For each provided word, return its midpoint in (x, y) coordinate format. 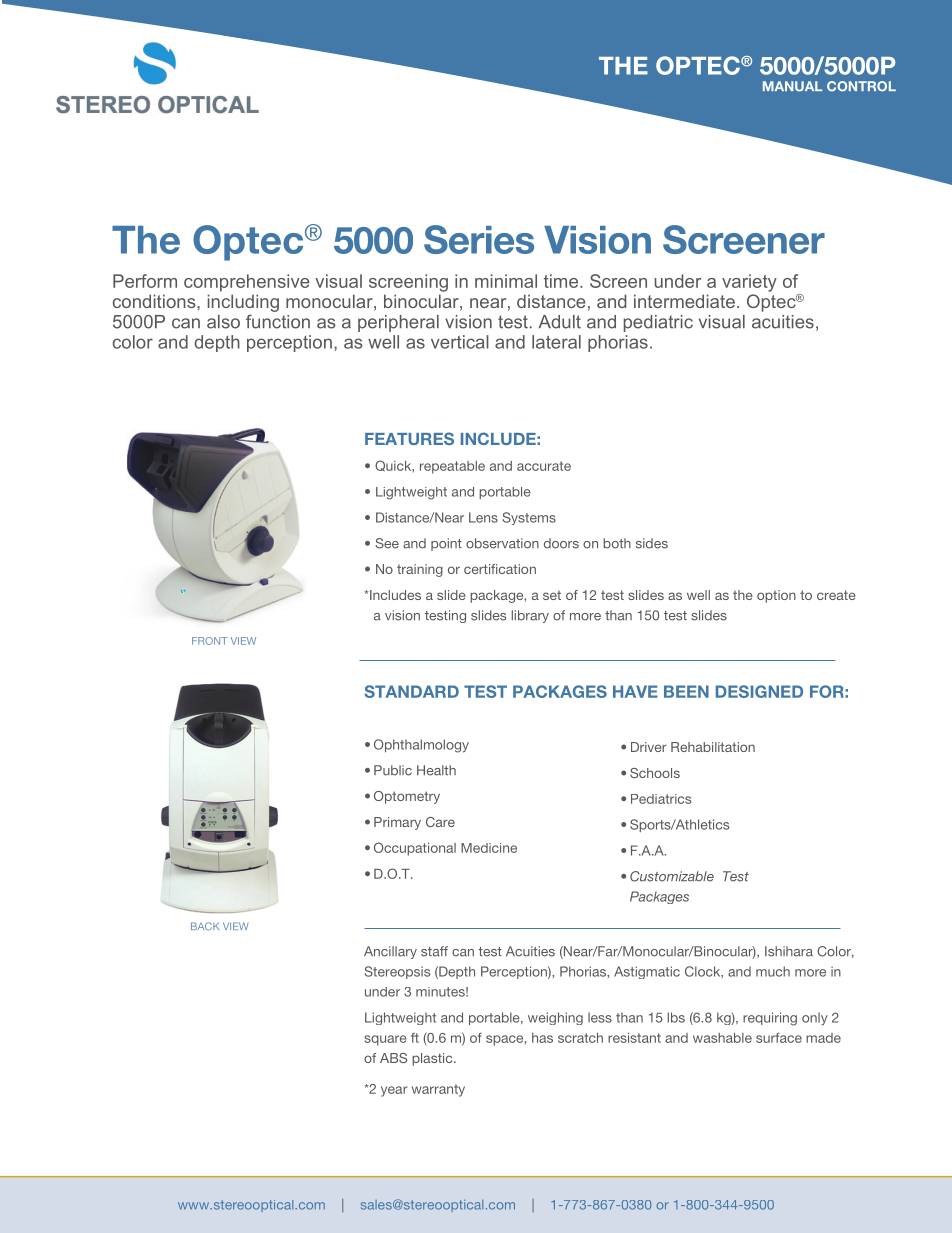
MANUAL (792, 86)
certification (500, 569)
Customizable (672, 876)
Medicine (489, 848)
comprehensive (247, 283)
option (776, 596)
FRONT (209, 641)
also (223, 322)
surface (779, 1037)
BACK (205, 926)
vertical (460, 342)
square (385, 1040)
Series (479, 239)
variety (749, 283)
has (542, 1038)
